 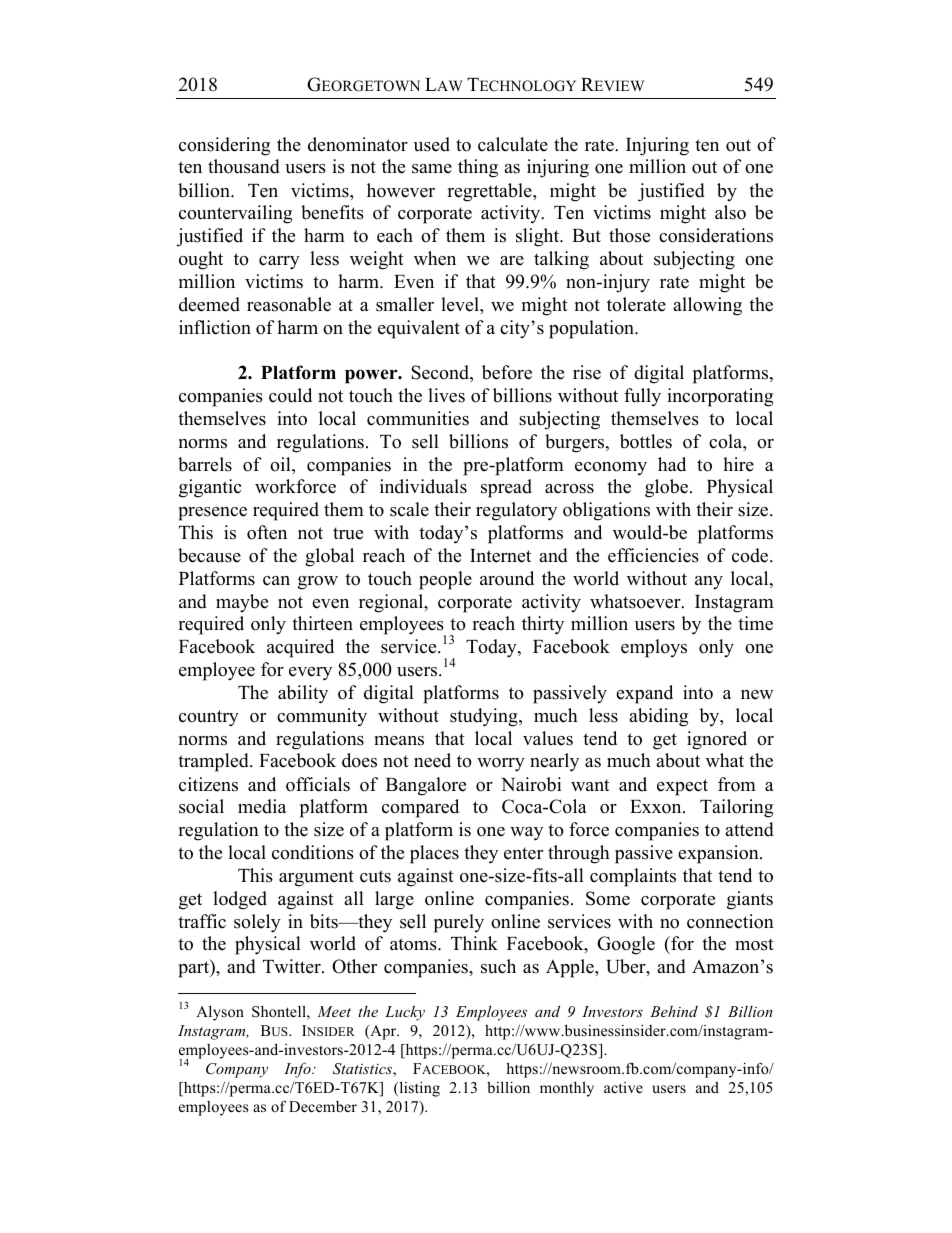 I want to click on lives, so click(x=446, y=395).
